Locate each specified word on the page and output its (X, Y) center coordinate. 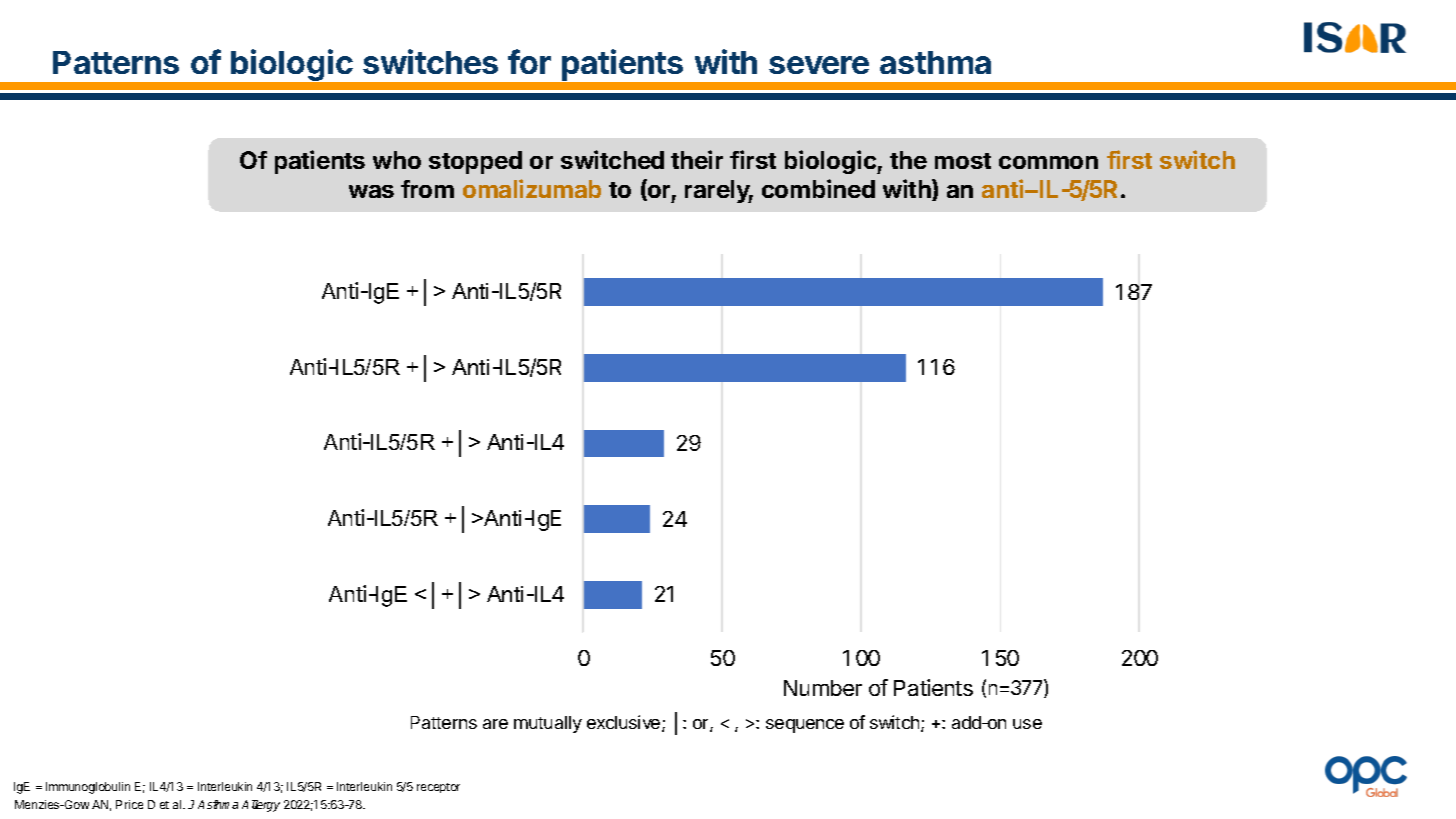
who (397, 160)
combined (818, 188)
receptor (438, 788)
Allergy (261, 806)
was (371, 191)
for (529, 61)
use (1027, 724)
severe (819, 65)
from (427, 189)
